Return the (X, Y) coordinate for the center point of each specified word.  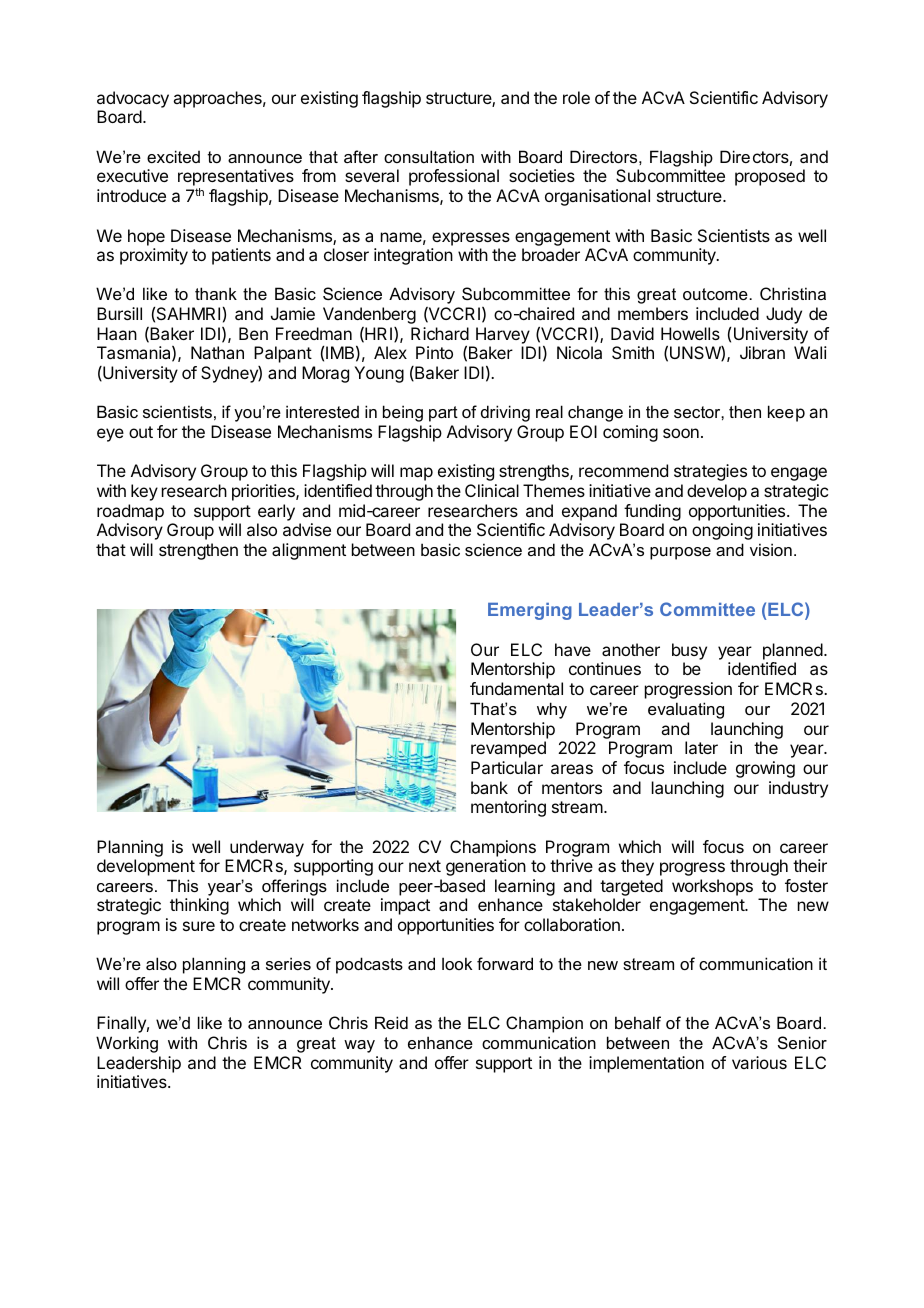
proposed (770, 177)
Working (127, 1044)
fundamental (516, 688)
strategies (710, 472)
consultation (429, 156)
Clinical (492, 490)
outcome (716, 294)
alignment (309, 551)
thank (216, 293)
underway (267, 848)
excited (173, 156)
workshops (712, 887)
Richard (440, 333)
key (144, 492)
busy (689, 653)
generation (486, 867)
